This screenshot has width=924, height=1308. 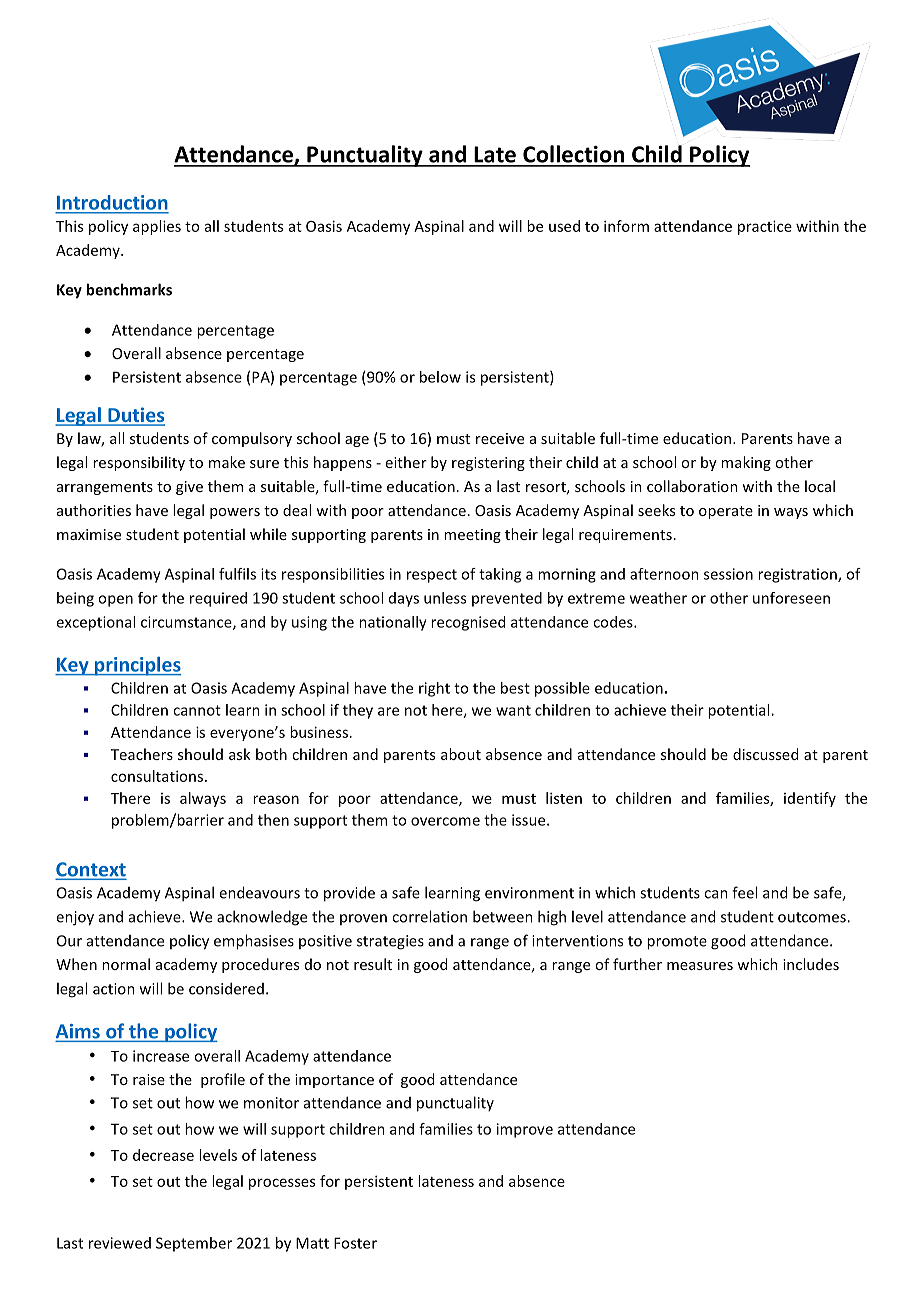 I want to click on respect, so click(x=432, y=576).
